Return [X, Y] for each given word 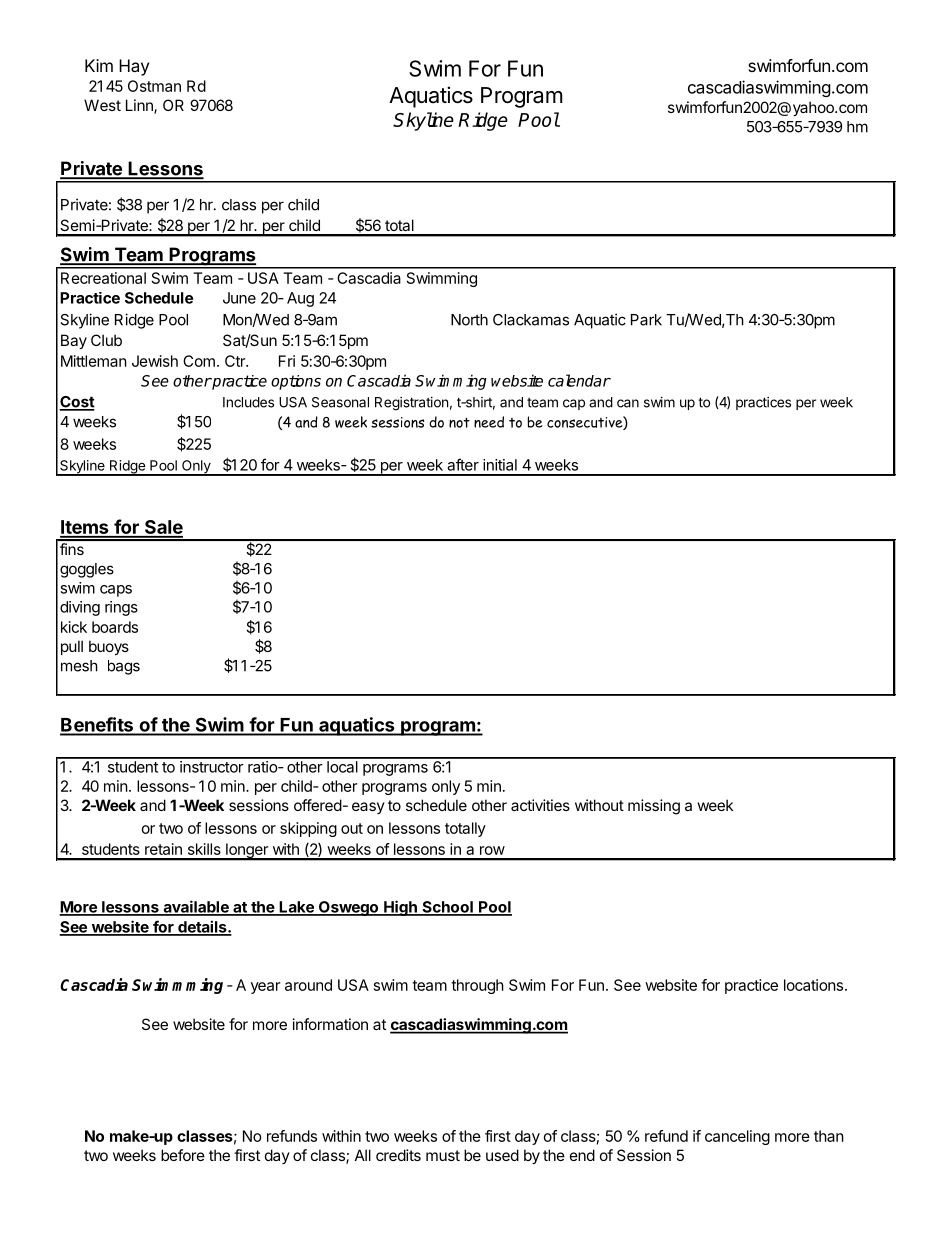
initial [500, 465]
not [459, 422]
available [196, 907]
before [183, 1155]
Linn [140, 106]
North [469, 320]
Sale [162, 528]
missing [654, 807]
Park [646, 320]
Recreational [103, 278]
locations [813, 985]
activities [540, 805]
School [447, 908]
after [463, 464]
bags [124, 667]
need [489, 422]
